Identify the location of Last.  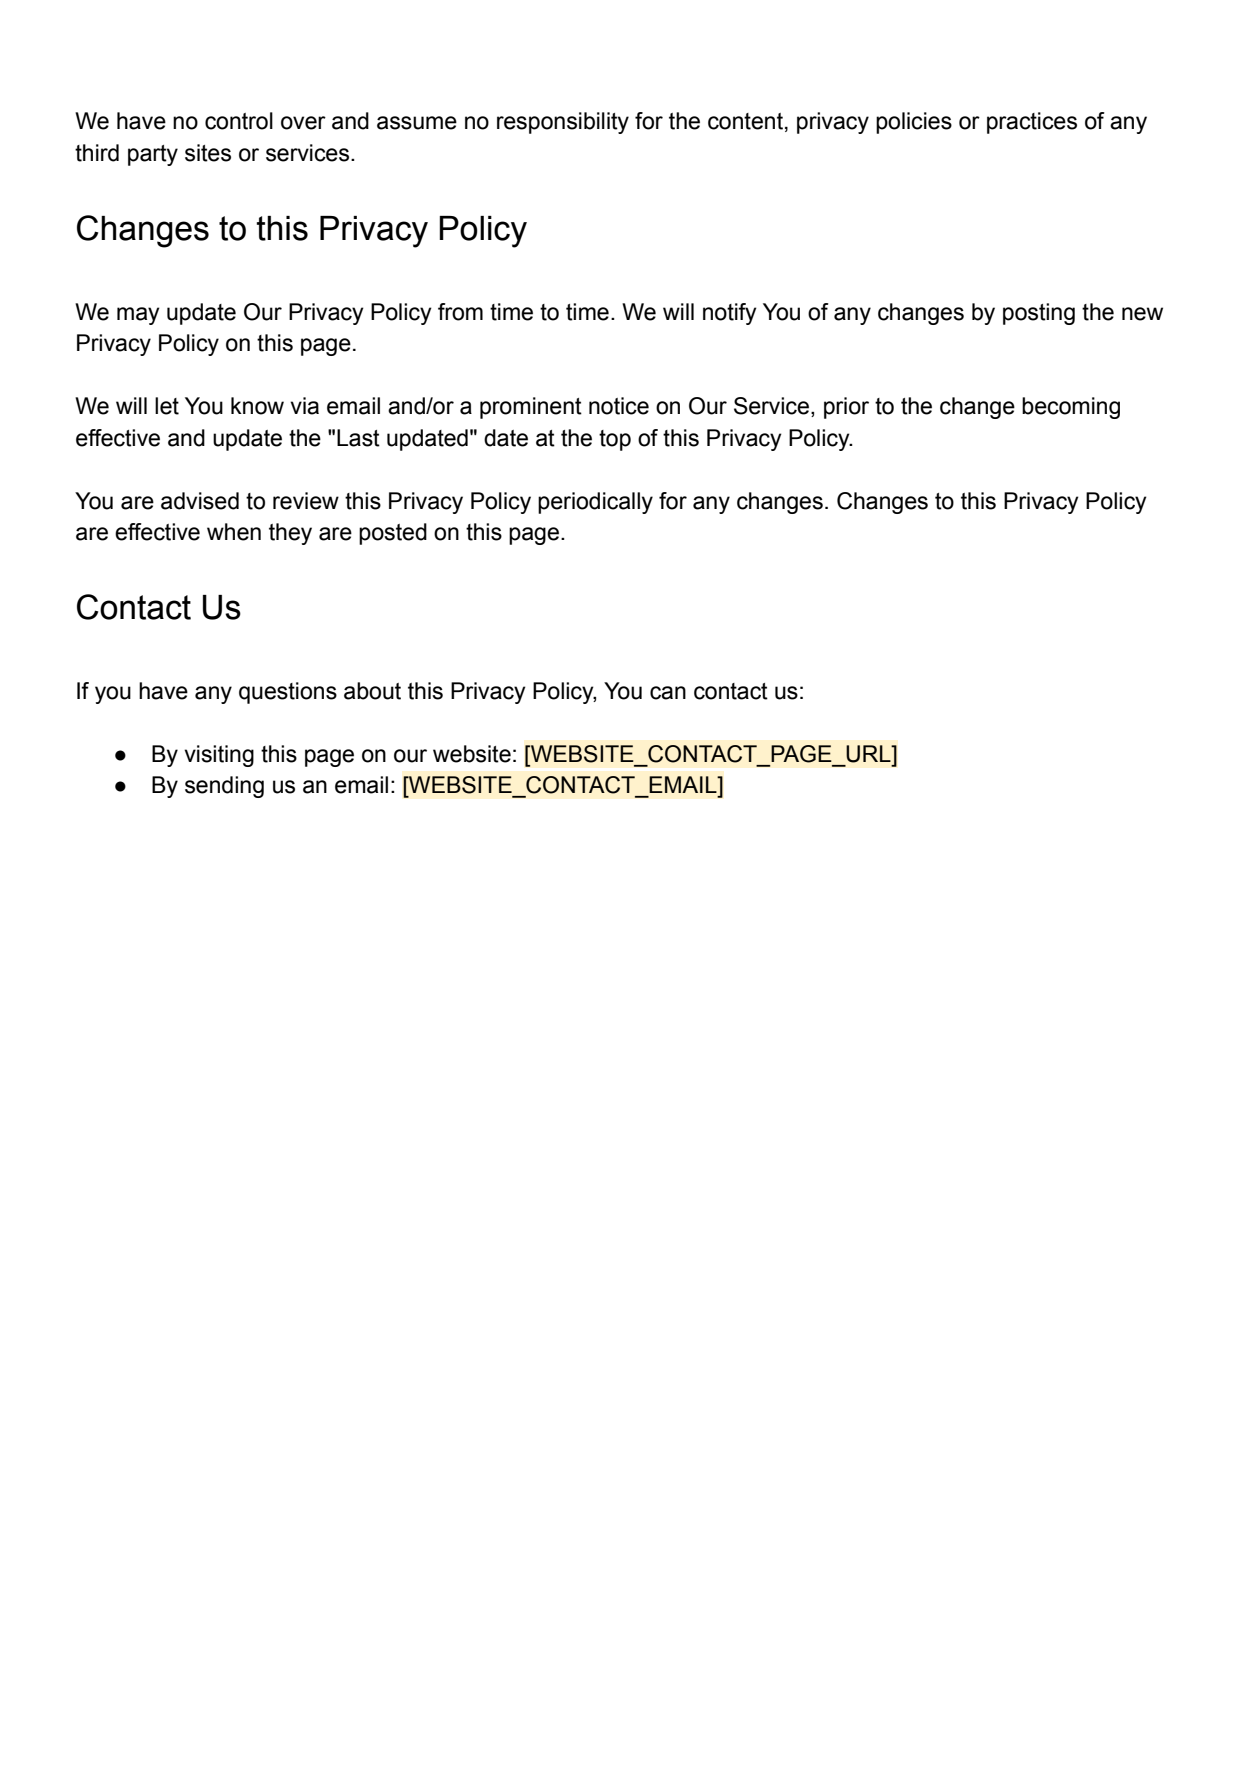
(358, 438).
